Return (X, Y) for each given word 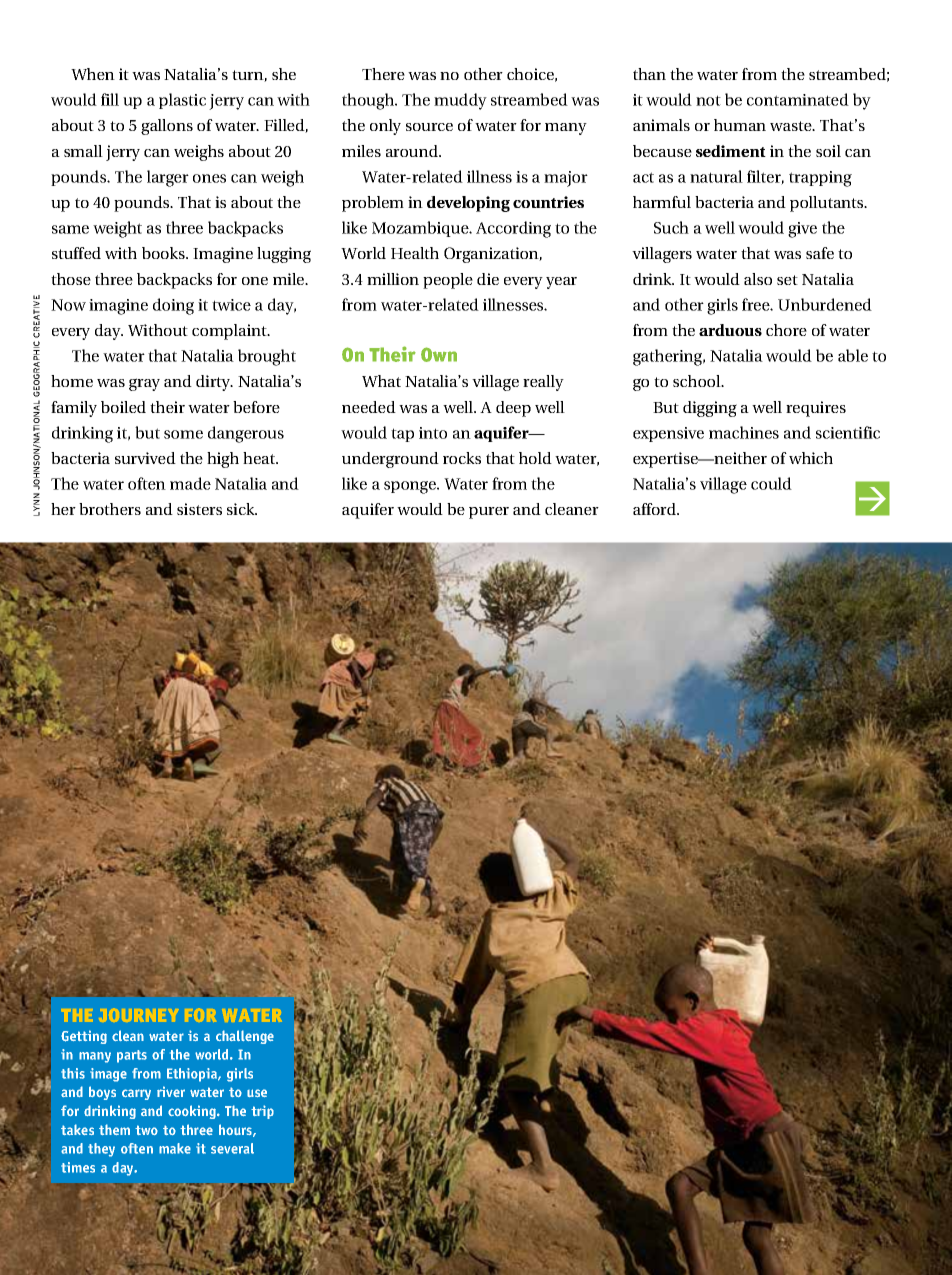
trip (262, 1112)
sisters (199, 509)
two (146, 1130)
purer (489, 513)
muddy (460, 101)
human (740, 125)
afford (656, 509)
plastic (182, 101)
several (232, 1148)
